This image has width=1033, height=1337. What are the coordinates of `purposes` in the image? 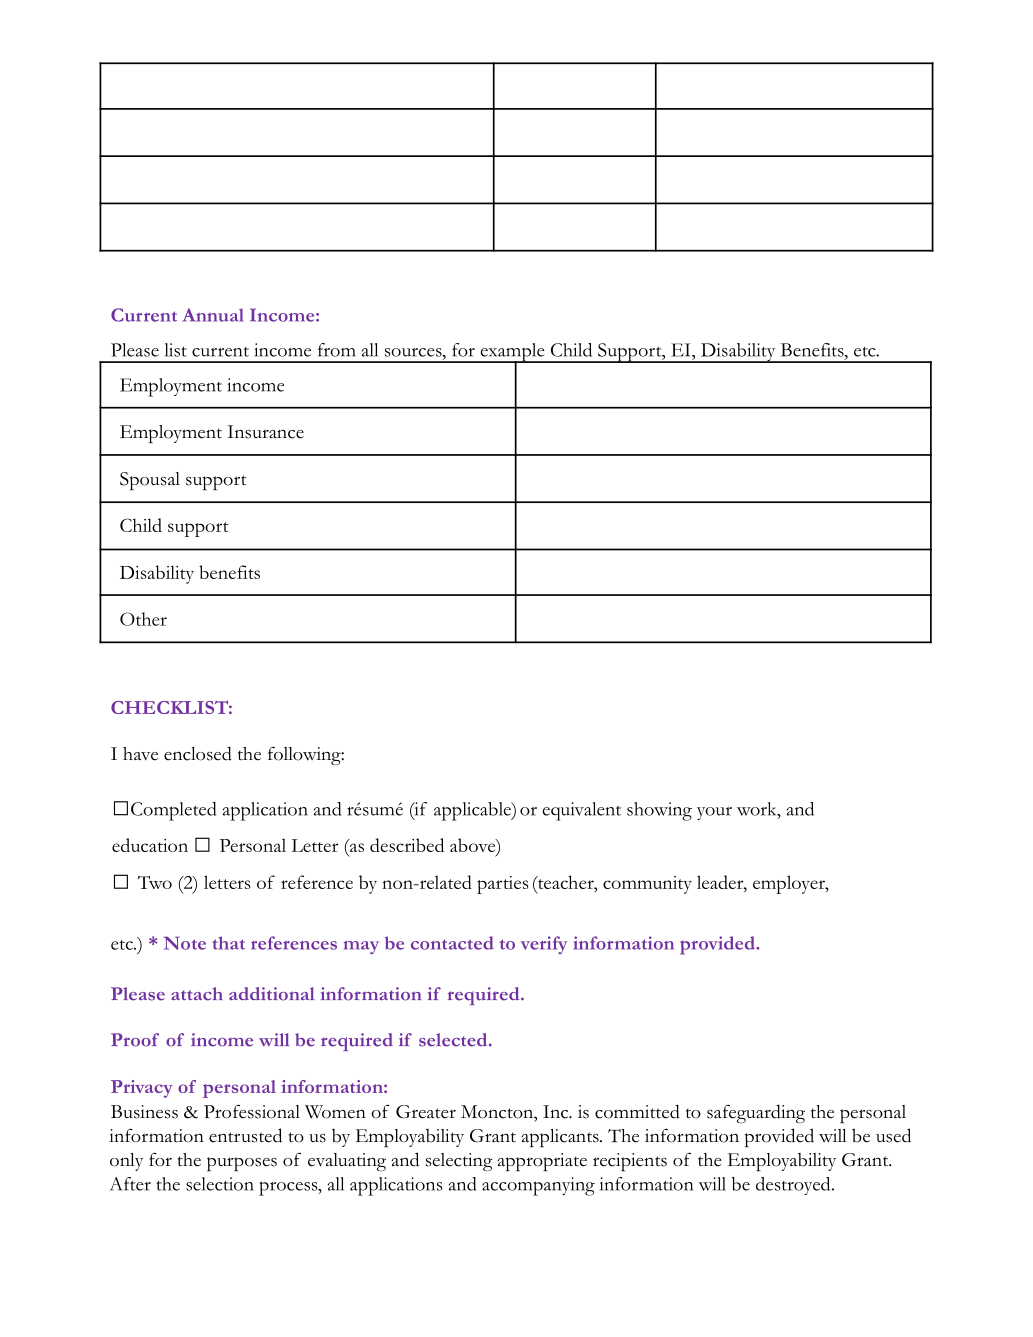 It's located at (242, 1164).
